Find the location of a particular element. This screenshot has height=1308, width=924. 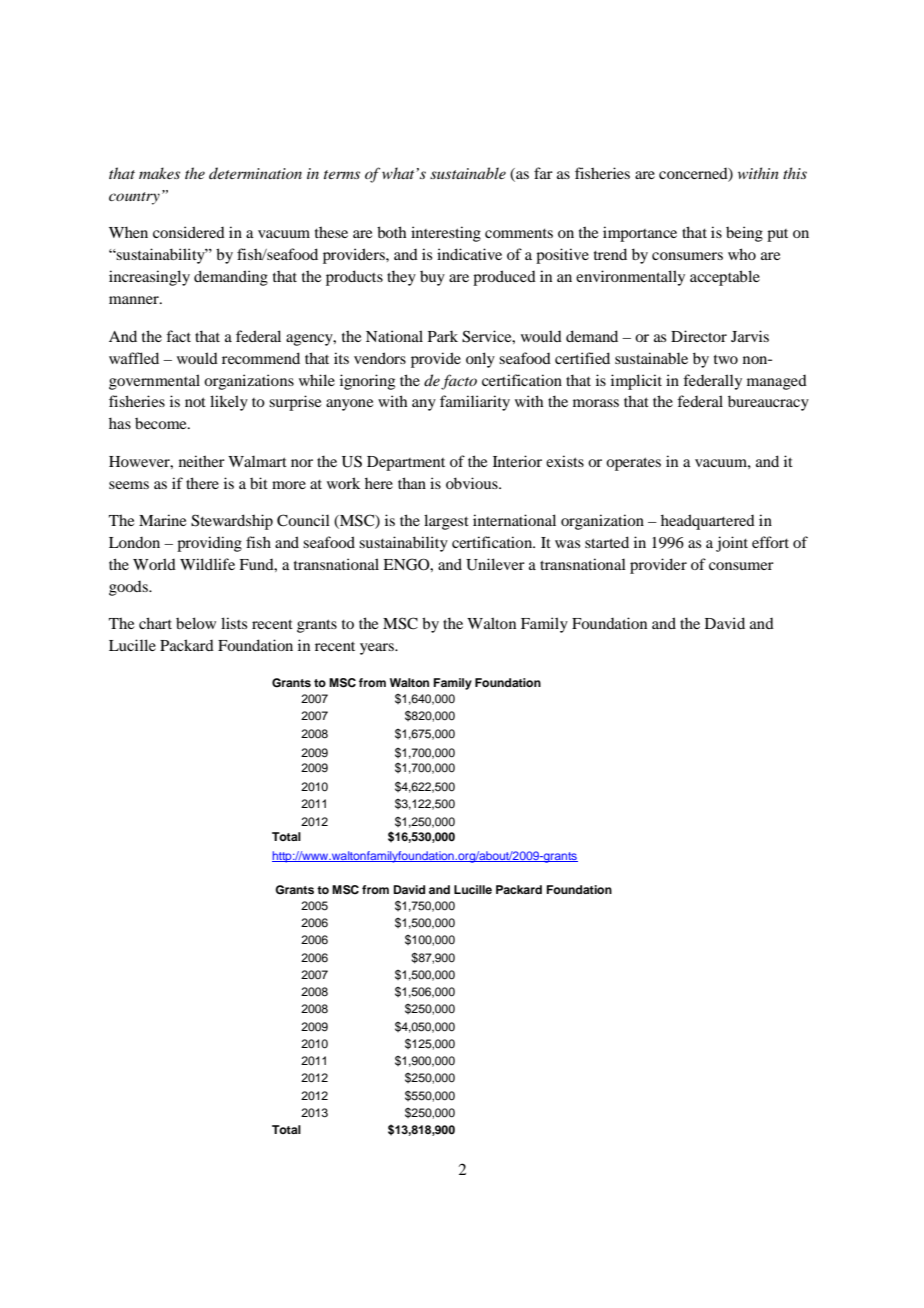

recommend is located at coordinates (261, 358).
